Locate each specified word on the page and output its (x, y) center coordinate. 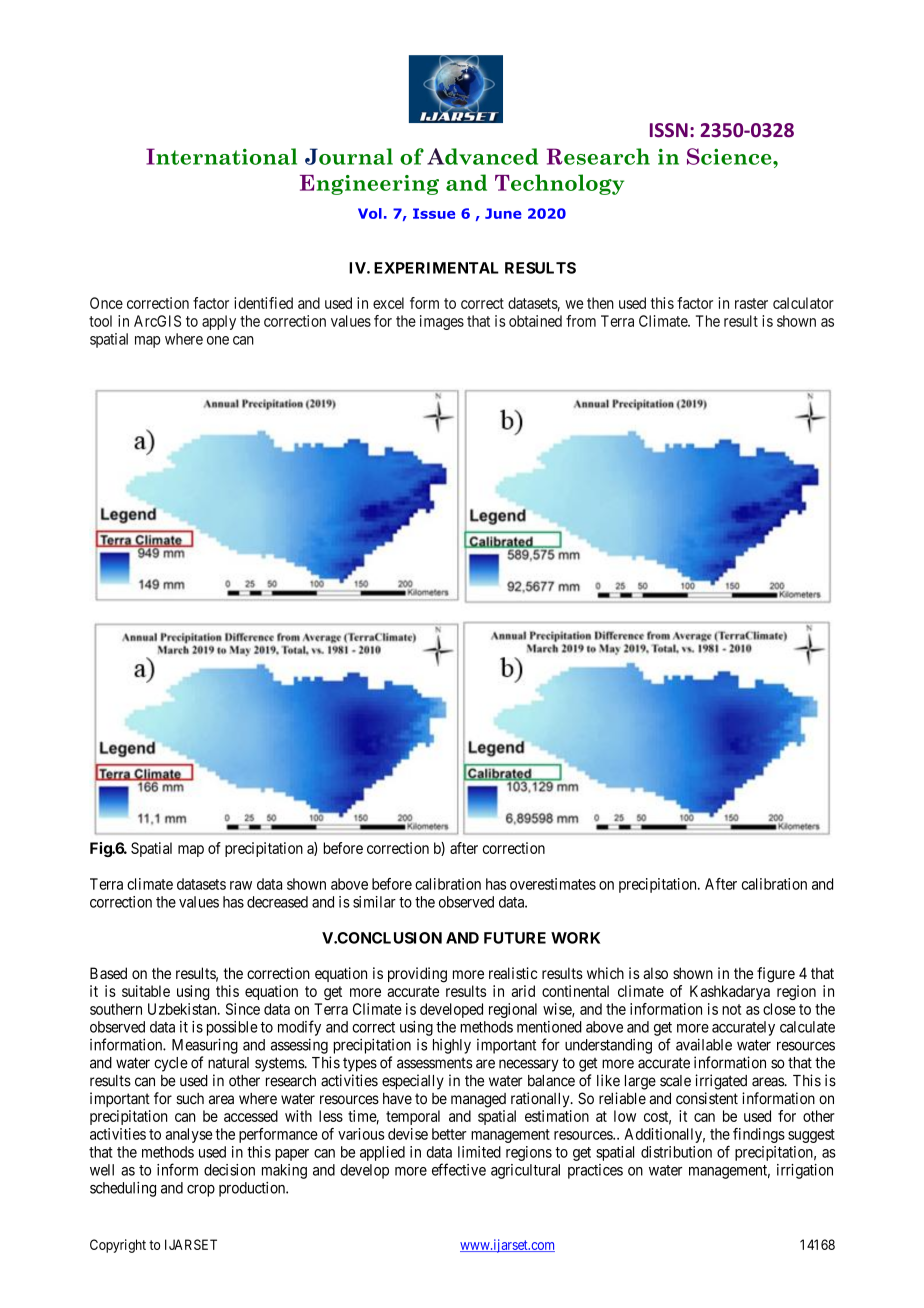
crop (201, 1191)
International (221, 156)
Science (730, 156)
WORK (575, 938)
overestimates (553, 884)
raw (241, 885)
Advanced (482, 156)
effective (459, 1169)
